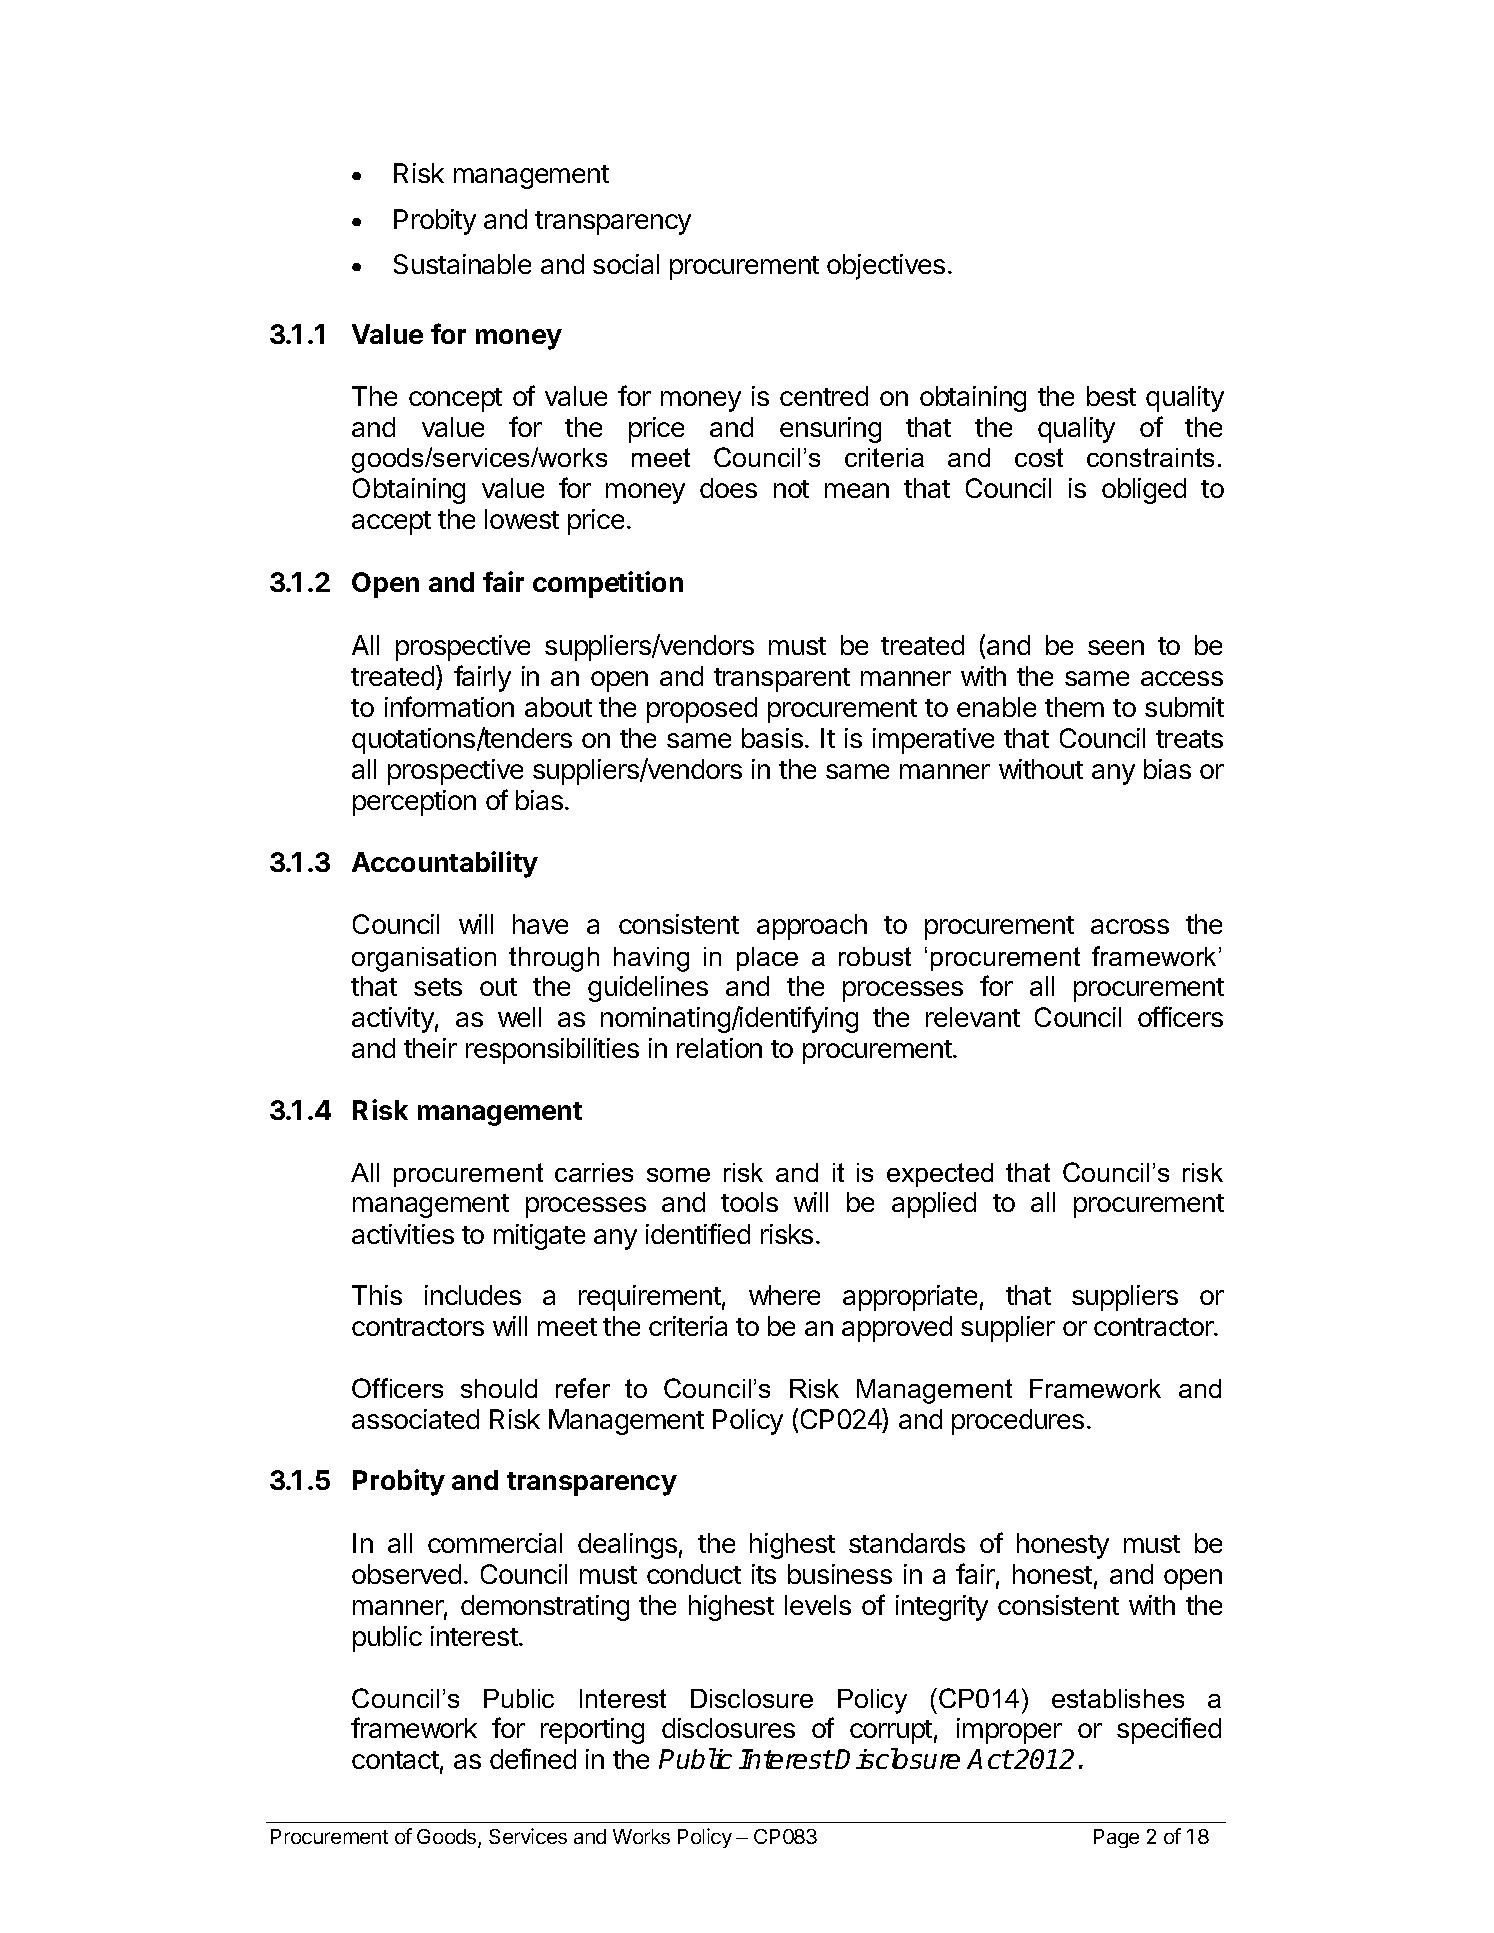 The width and height of the screenshot is (1494, 1933). Describe the element at coordinates (719, 1048) in the screenshot. I see `relation` at that location.
